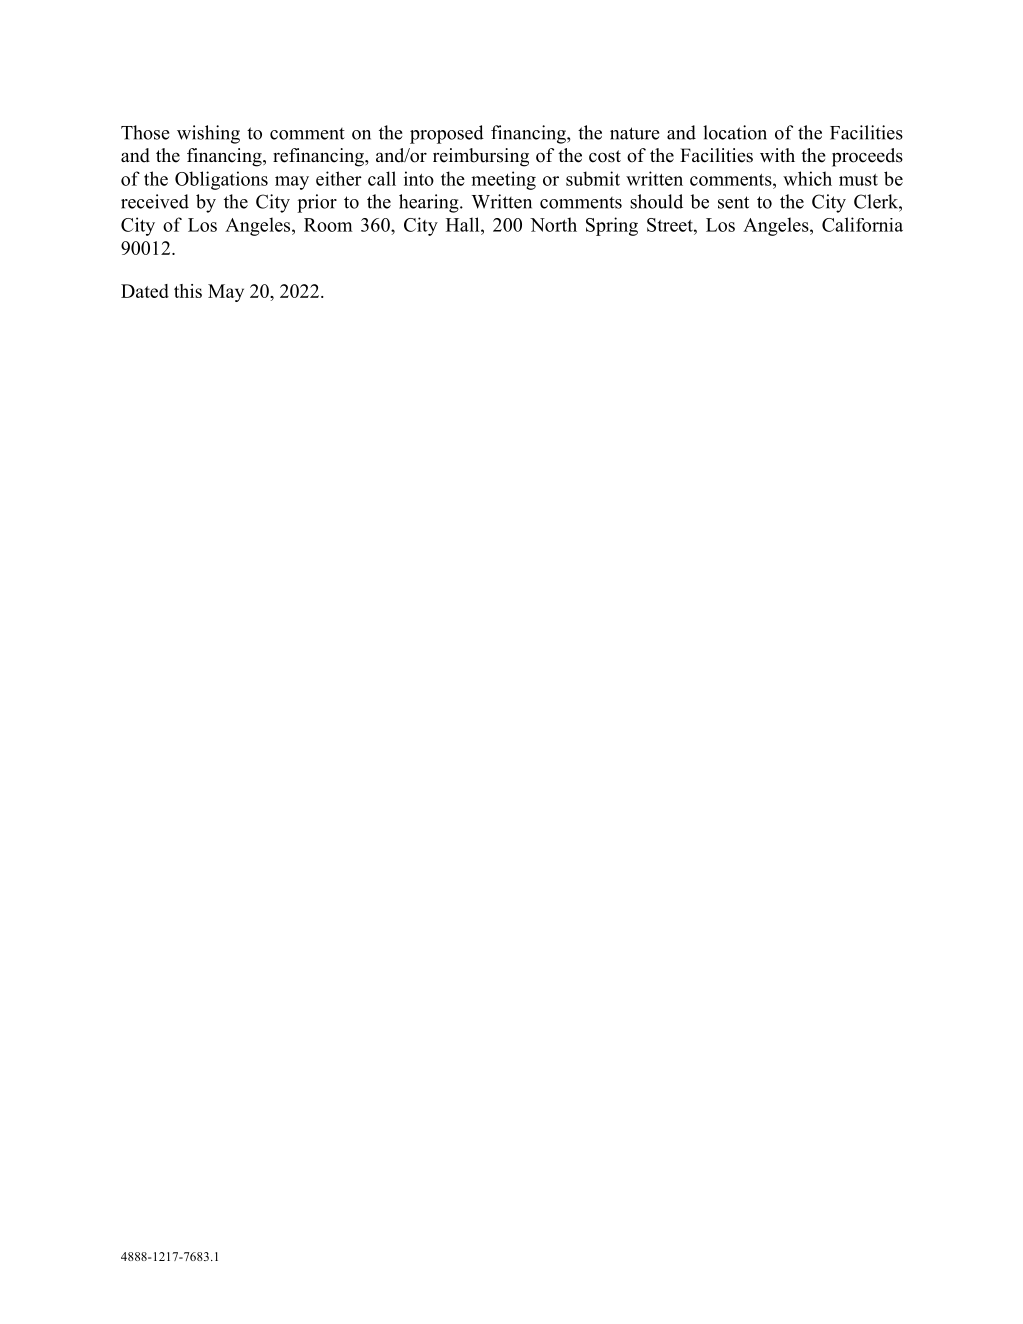 The width and height of the image is (1023, 1324). What do you see at coordinates (464, 224) in the image?
I see `Hall` at bounding box center [464, 224].
